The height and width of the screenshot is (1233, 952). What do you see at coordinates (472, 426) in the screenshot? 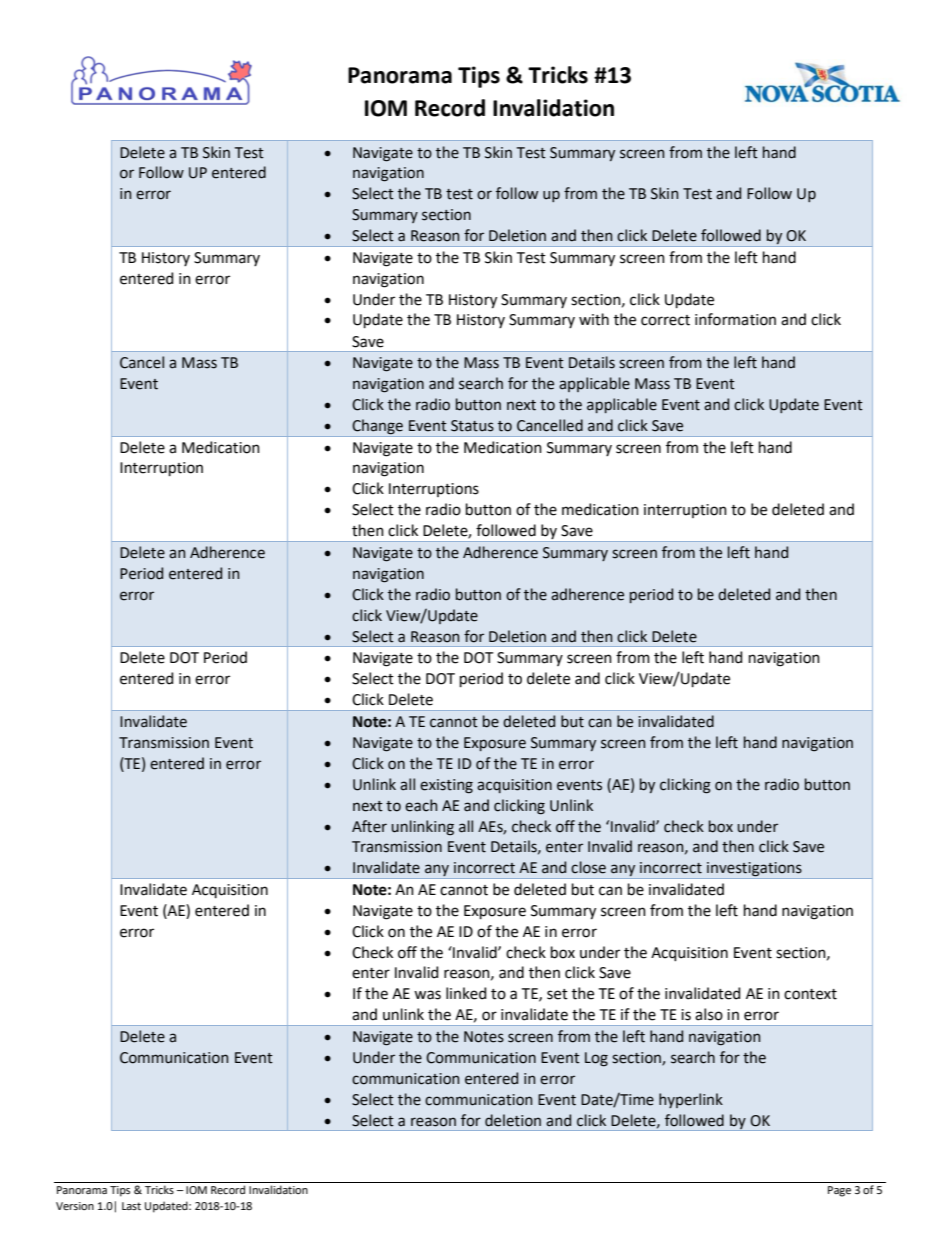
I see `Status` at bounding box center [472, 426].
